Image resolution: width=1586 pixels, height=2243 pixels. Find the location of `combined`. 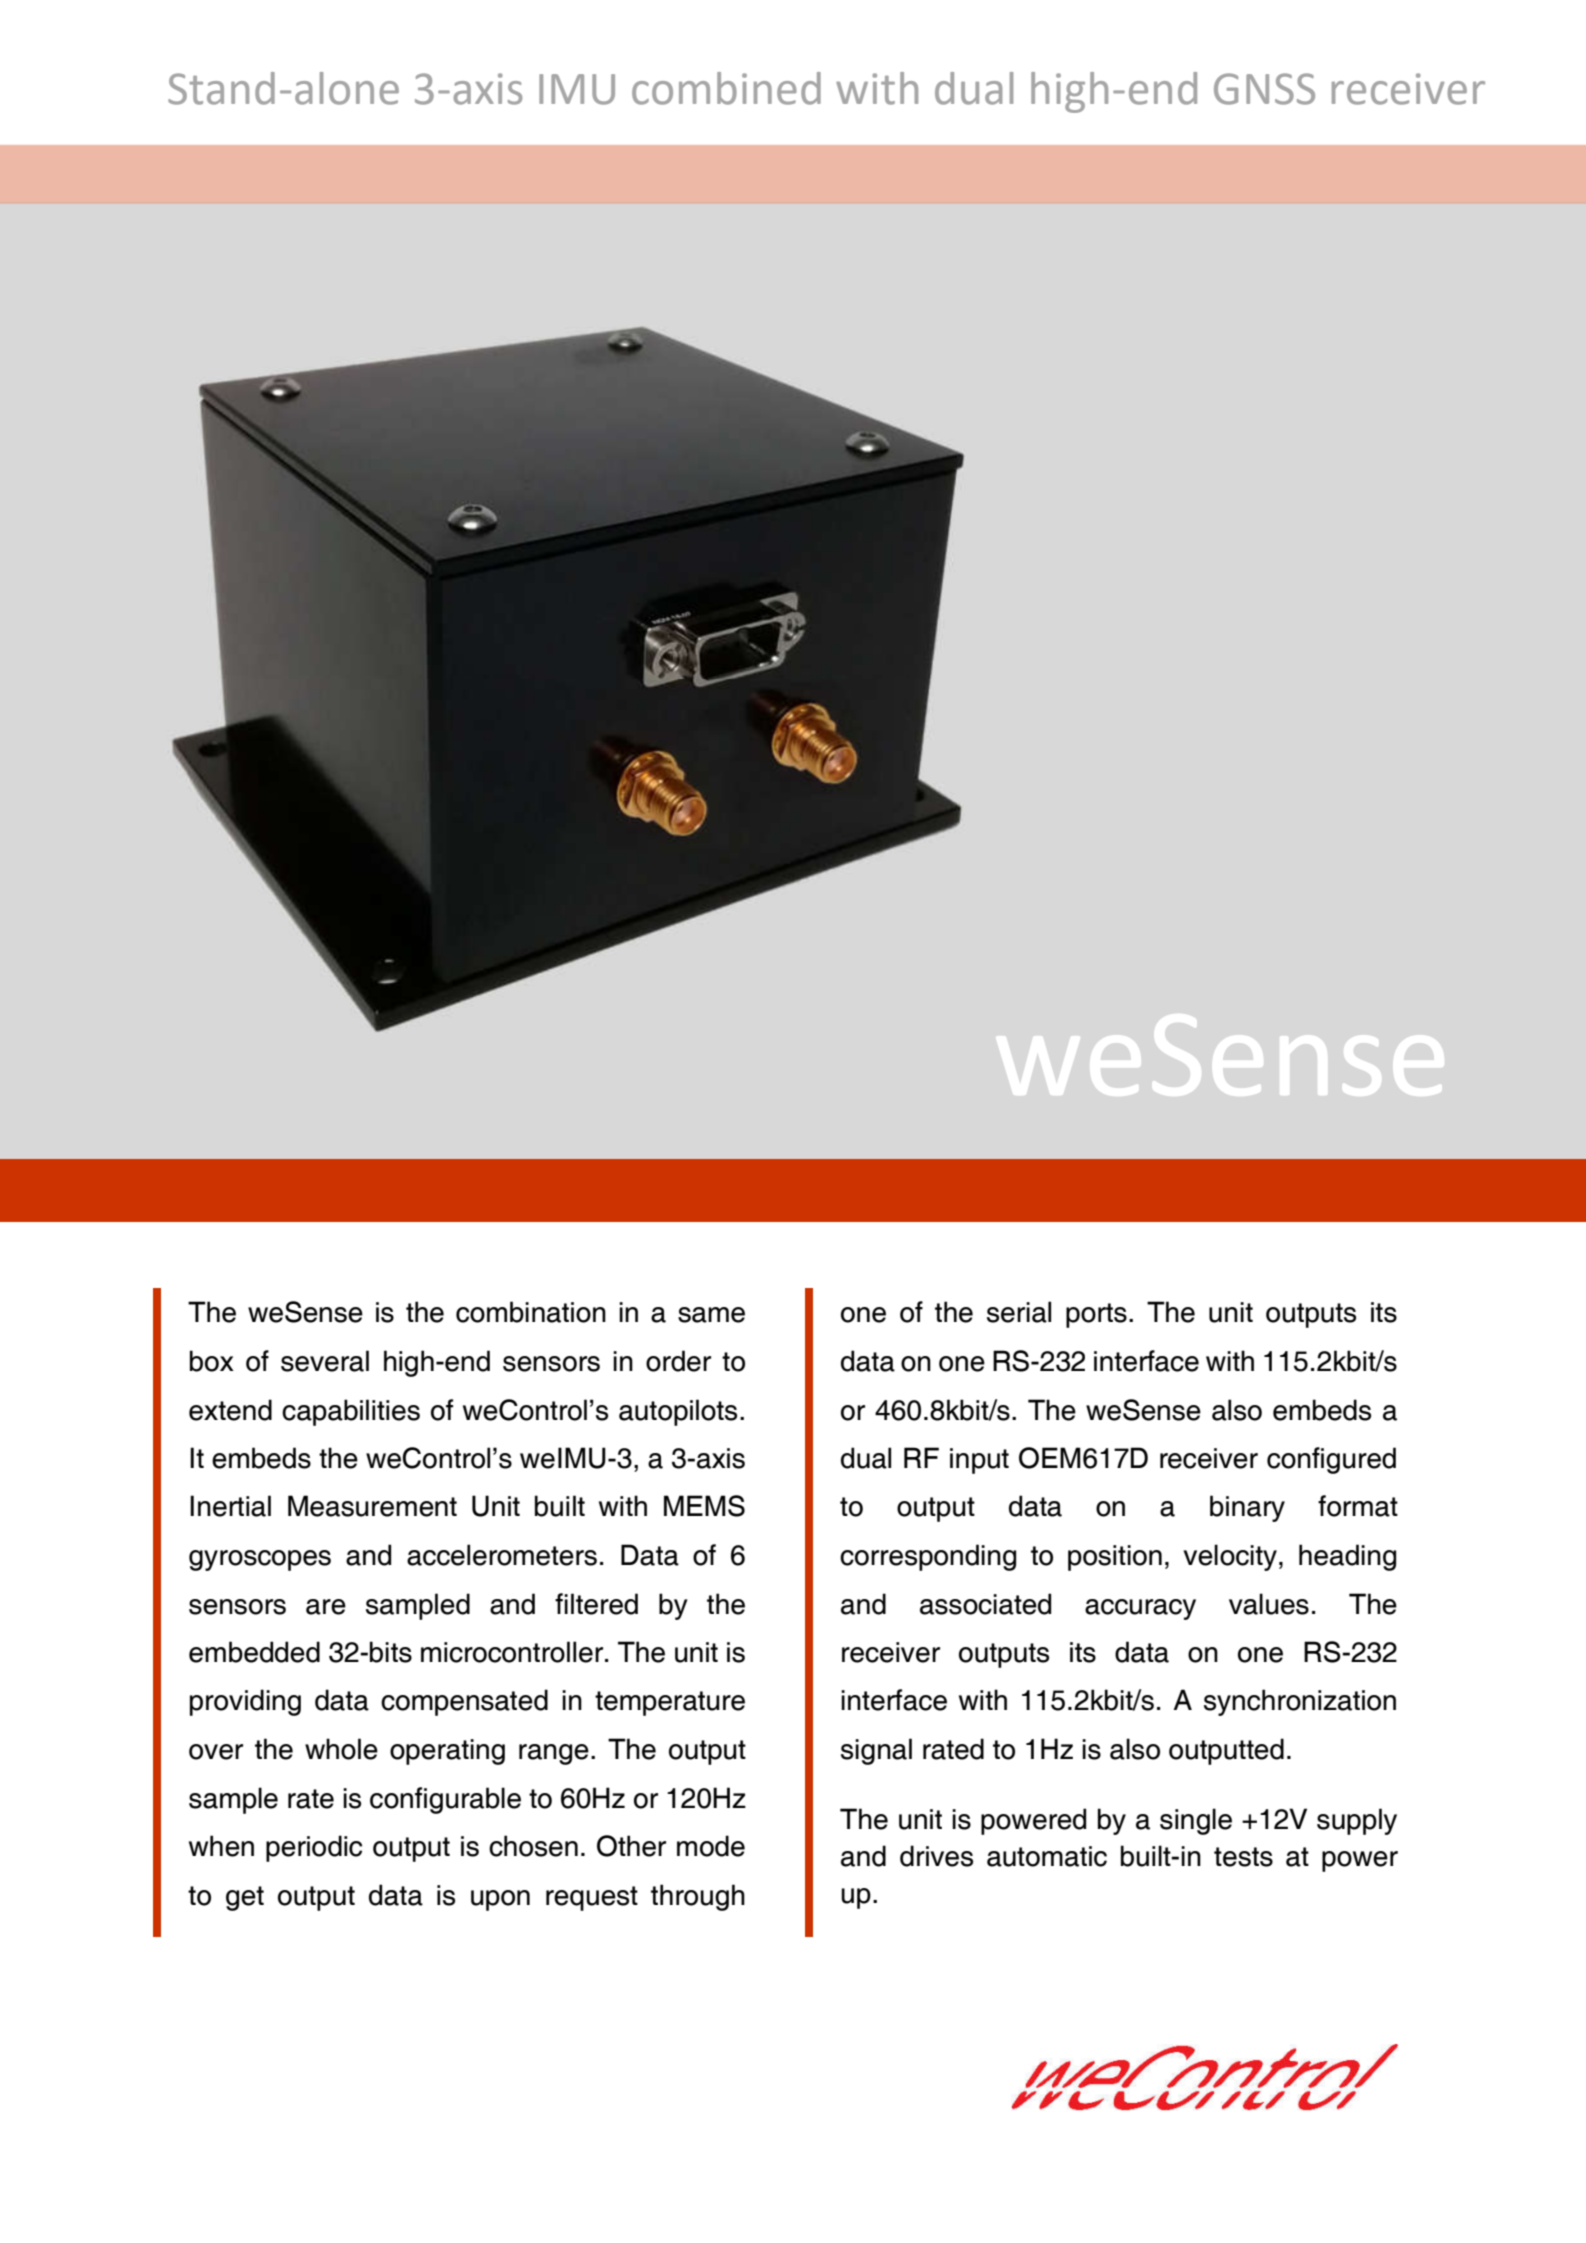

combined is located at coordinates (726, 88).
